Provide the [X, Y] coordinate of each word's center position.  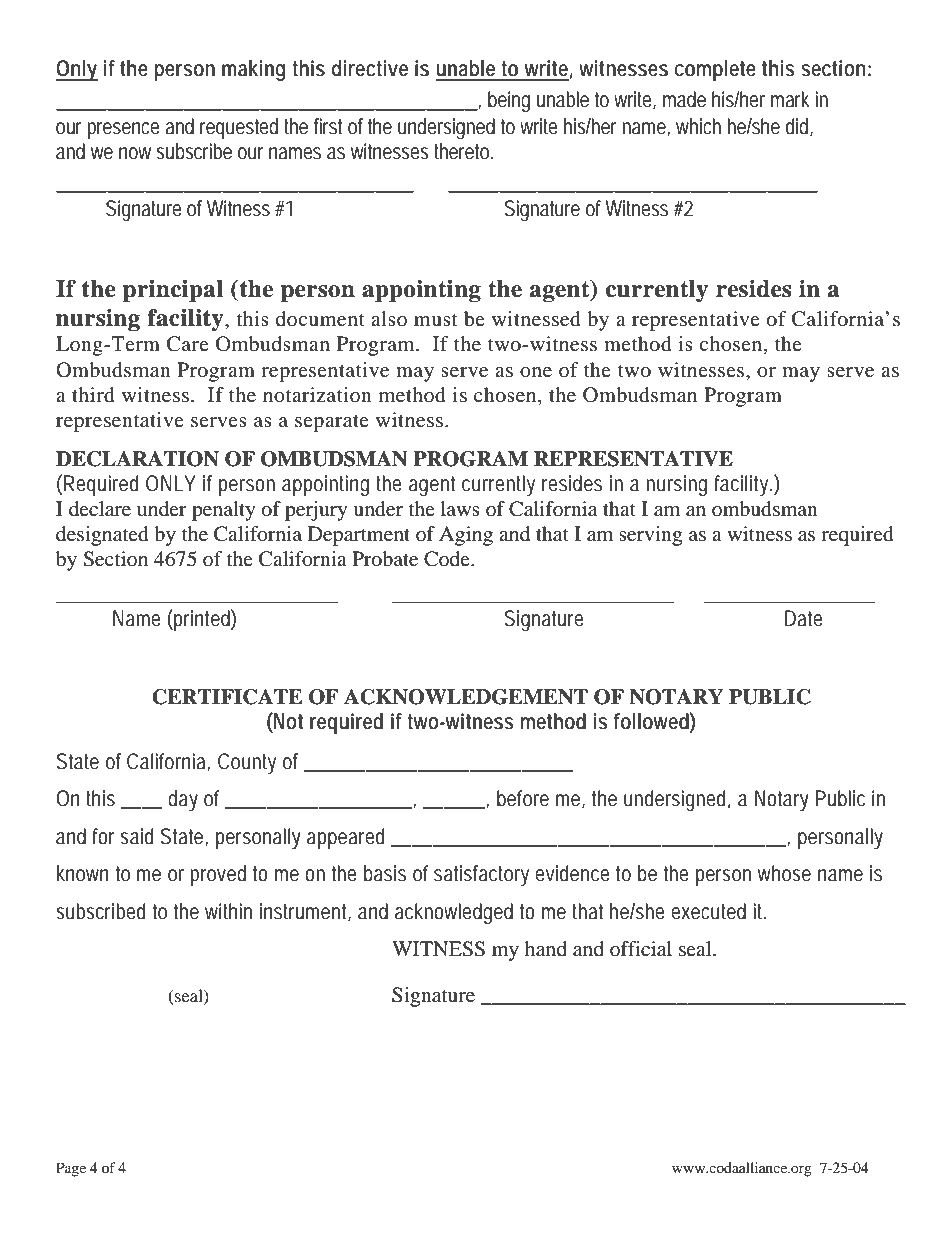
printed [201, 620]
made [684, 99]
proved [218, 875]
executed [708, 911]
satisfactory [481, 875]
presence [123, 130]
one [536, 372]
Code [448, 559]
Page [71, 1169]
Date [804, 618]
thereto [461, 151]
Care [188, 344]
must [435, 320]
